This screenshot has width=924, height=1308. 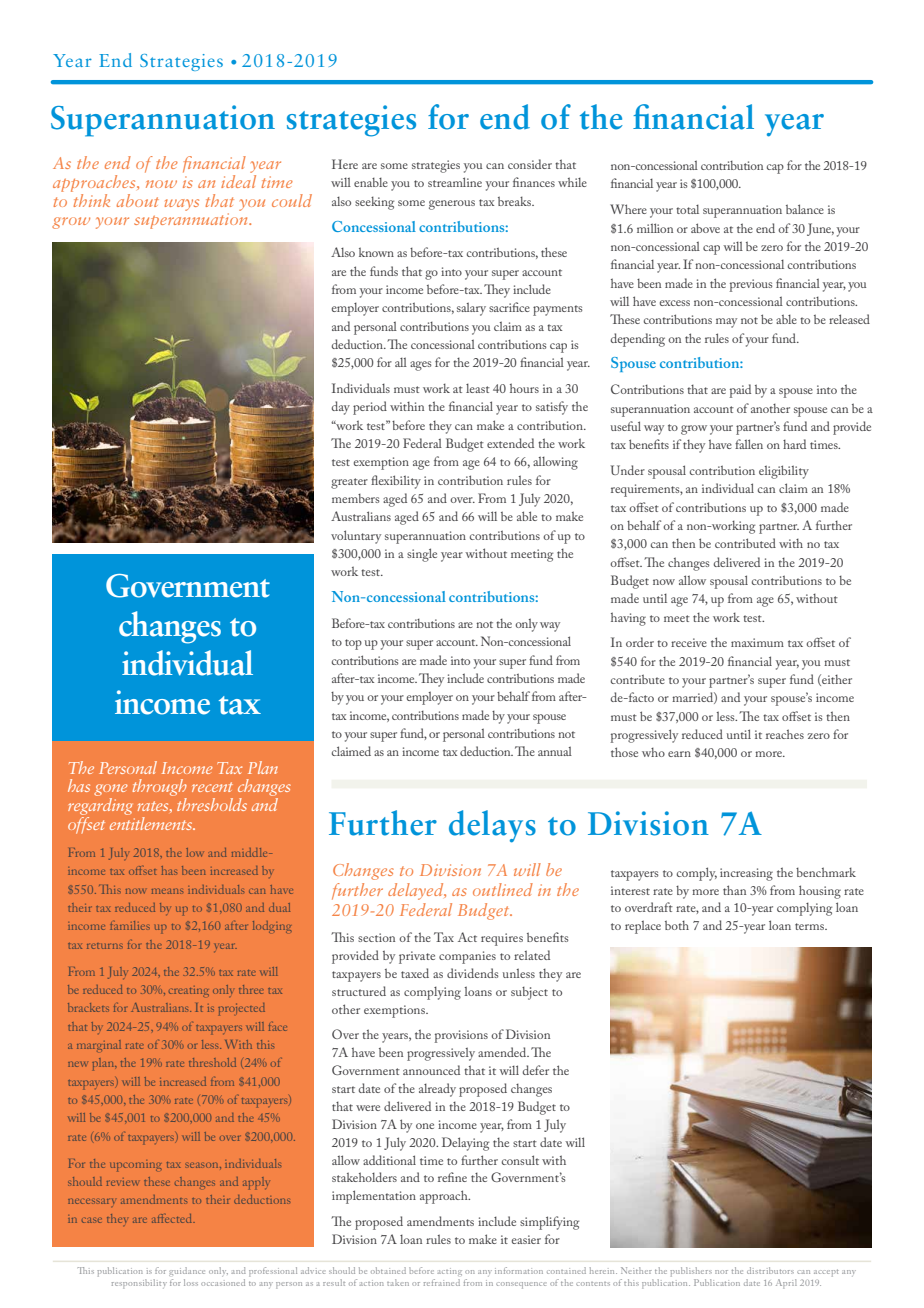 I want to click on greater, so click(x=349, y=483).
